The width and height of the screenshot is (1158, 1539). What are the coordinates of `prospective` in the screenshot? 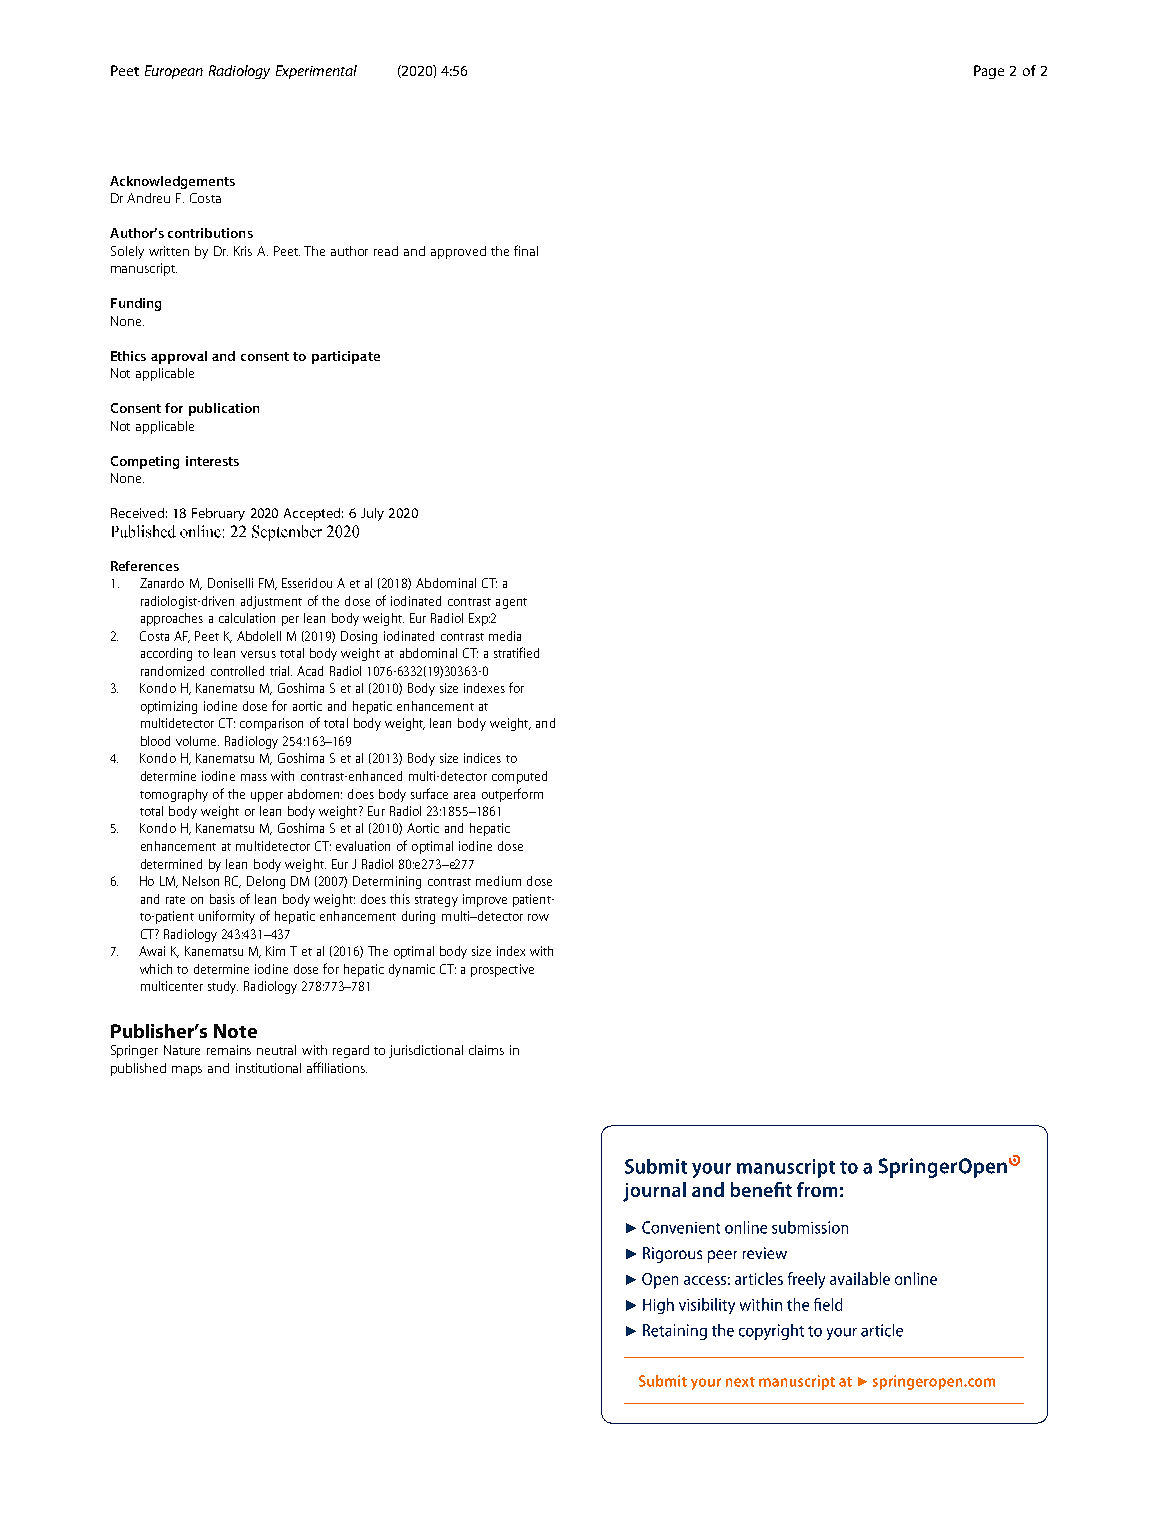 It's located at (502, 970).
